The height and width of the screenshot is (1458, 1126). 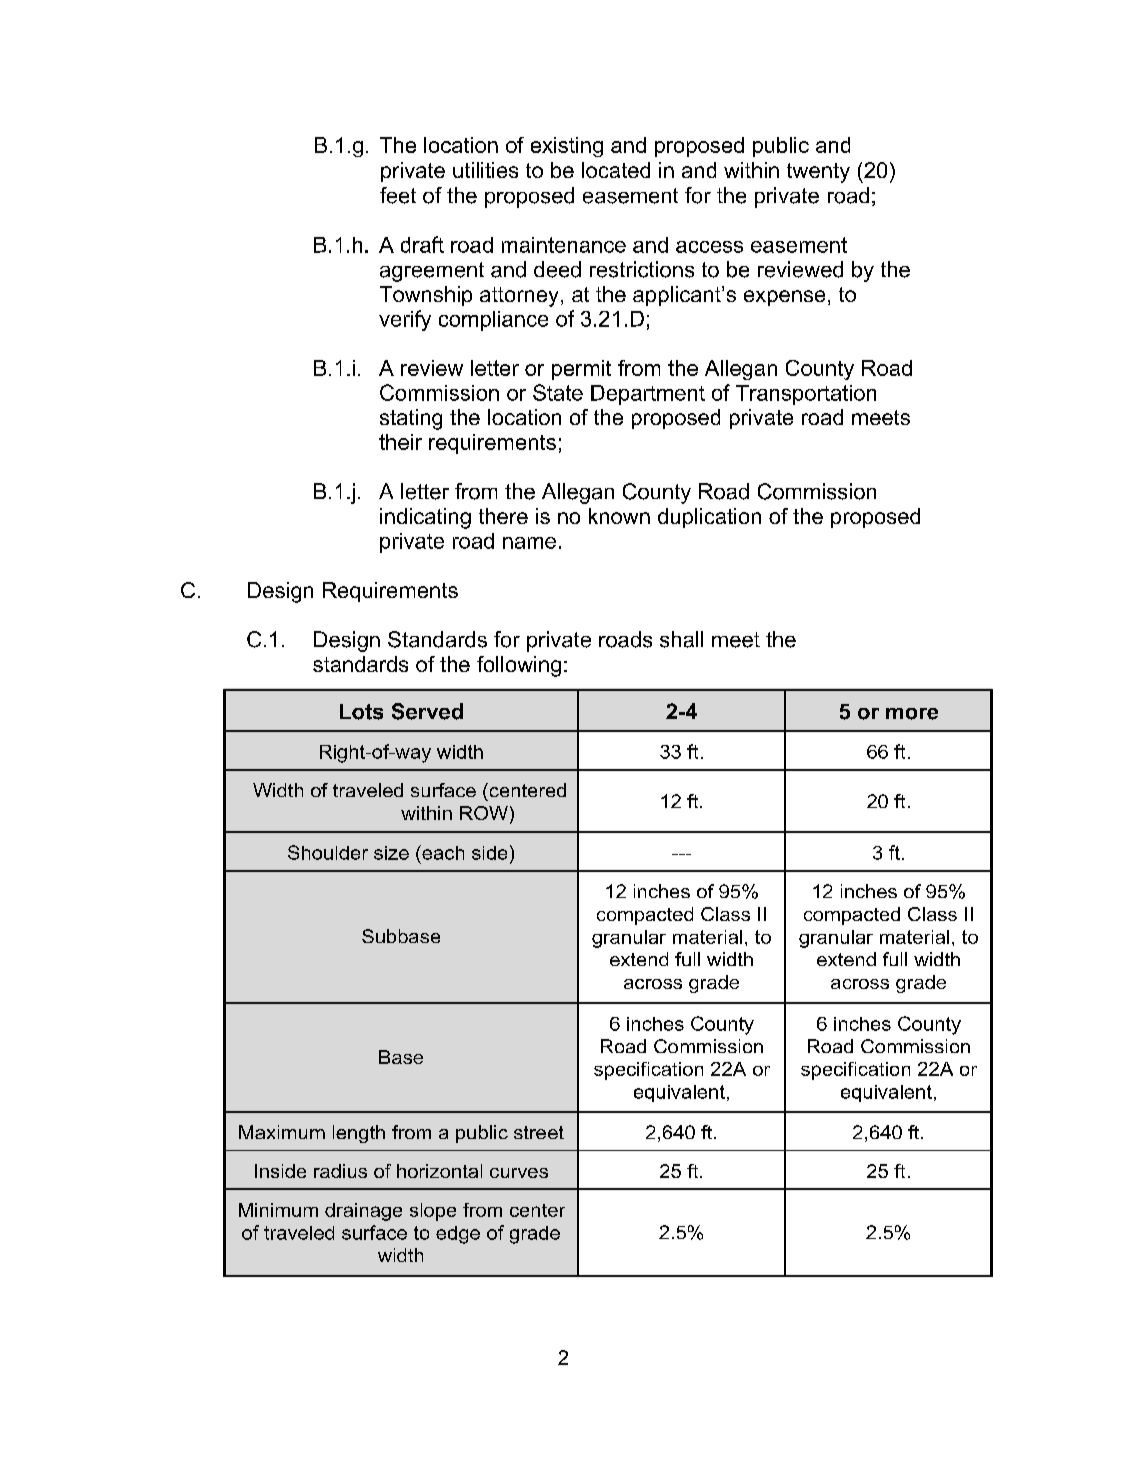 What do you see at coordinates (363, 1212) in the screenshot?
I see `drainage` at bounding box center [363, 1212].
